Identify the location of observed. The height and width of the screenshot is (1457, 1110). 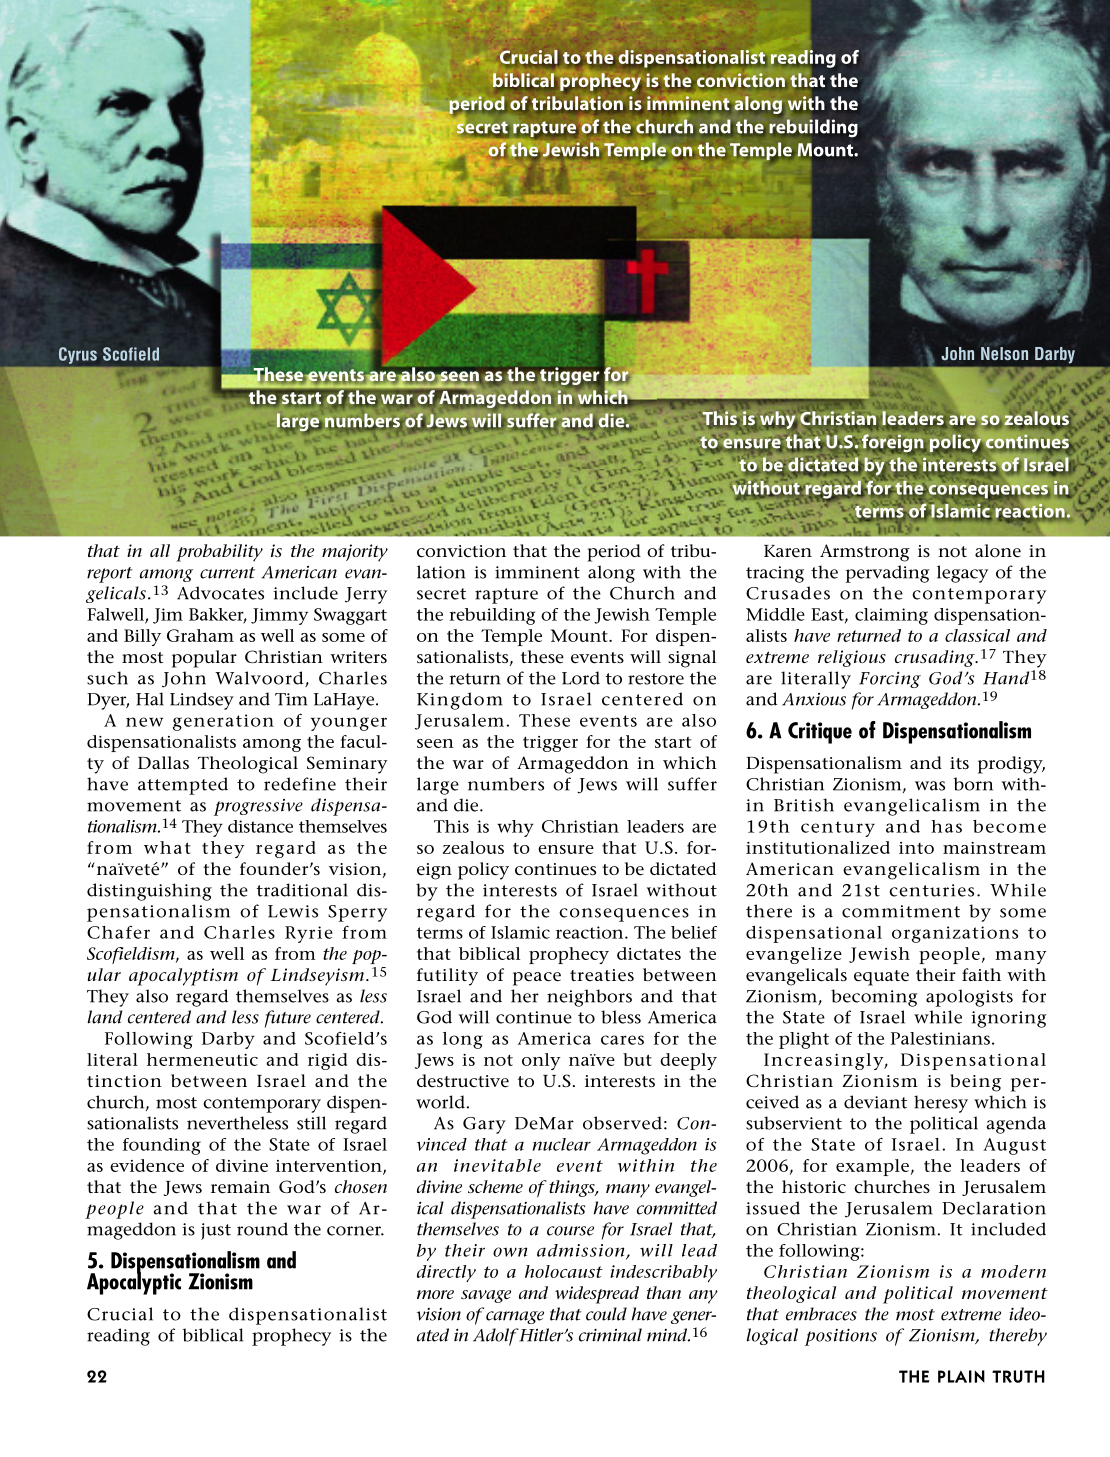
(622, 1123).
